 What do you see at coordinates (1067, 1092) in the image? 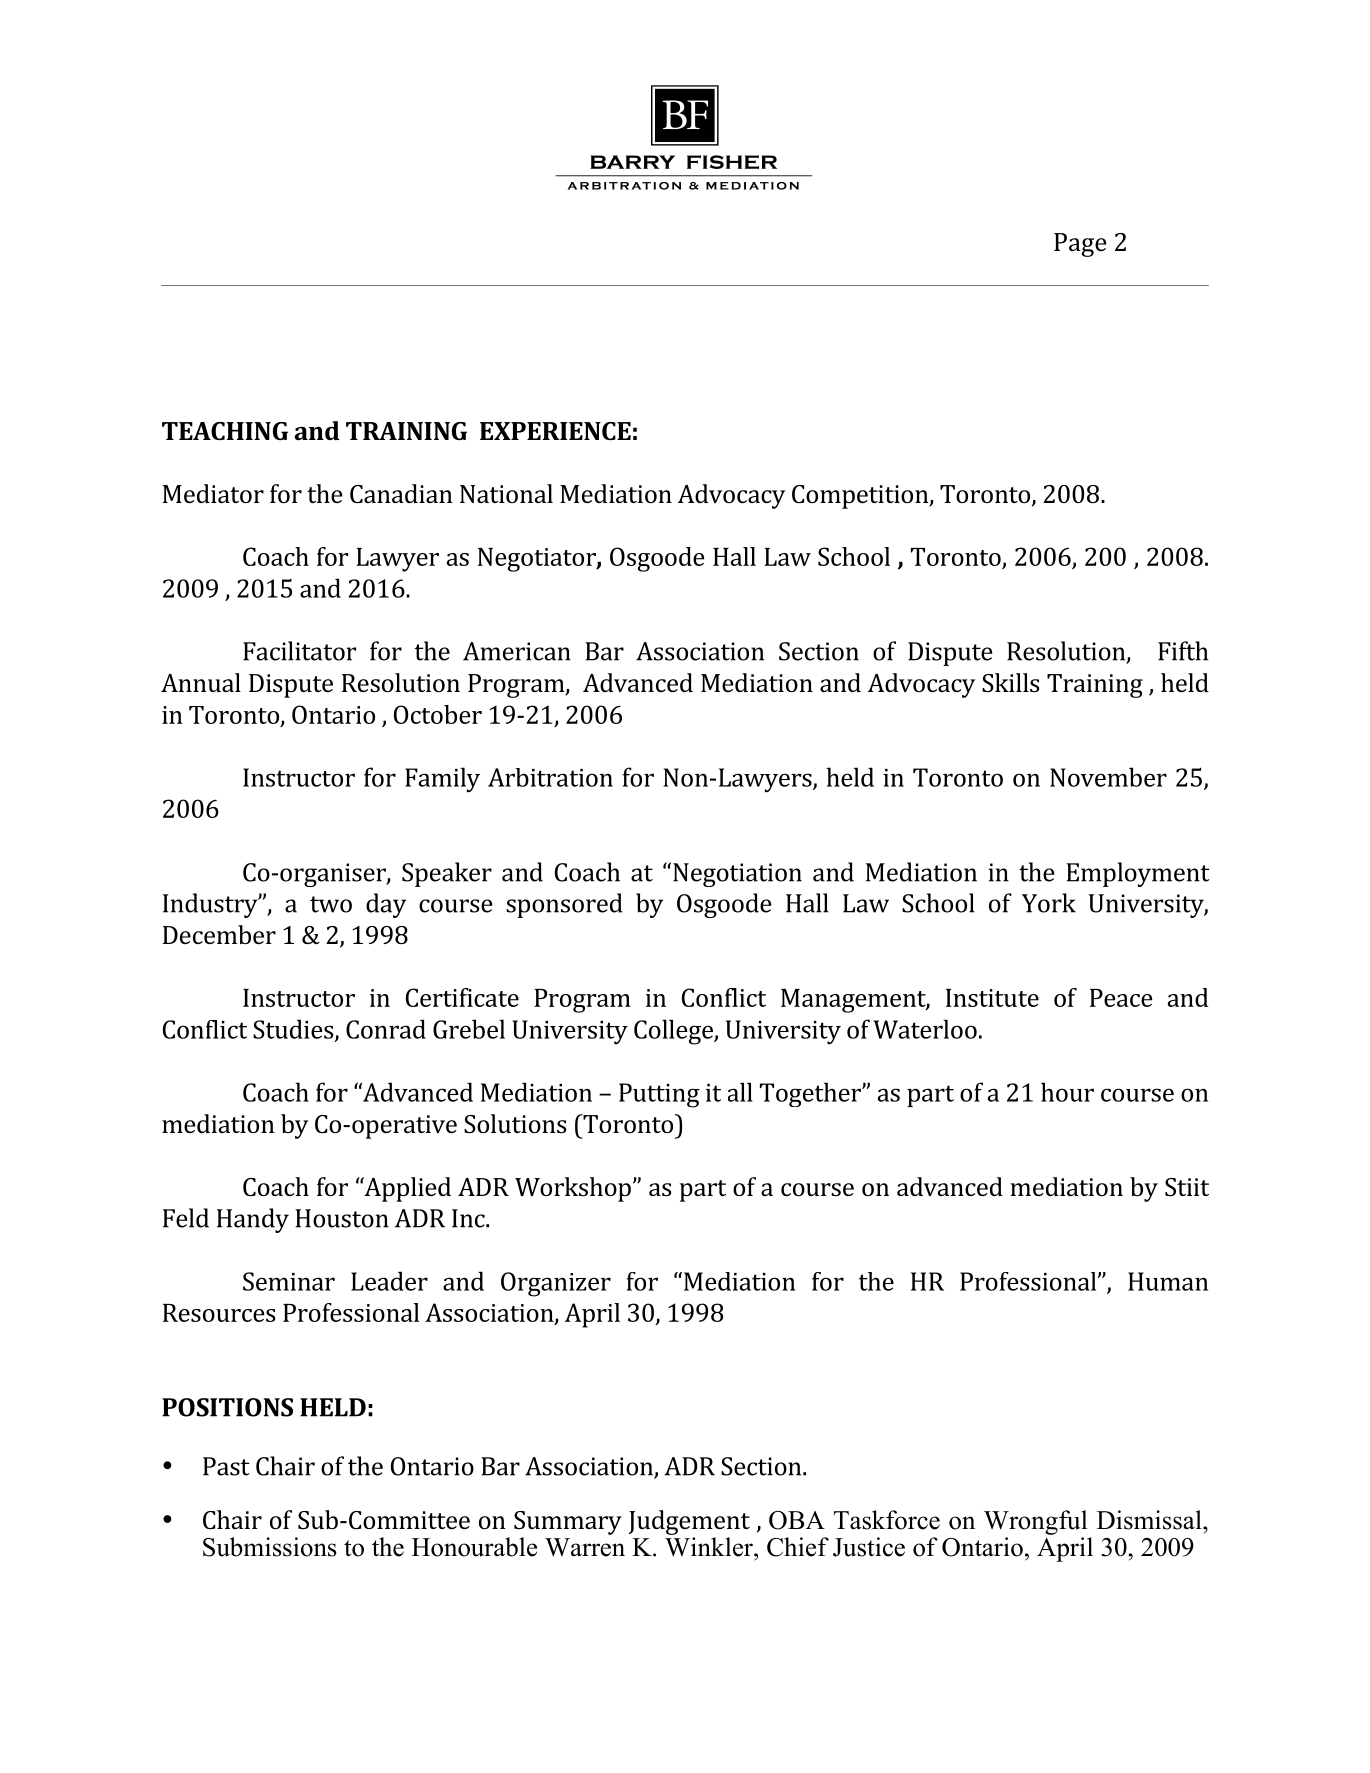
I see `hour` at bounding box center [1067, 1092].
